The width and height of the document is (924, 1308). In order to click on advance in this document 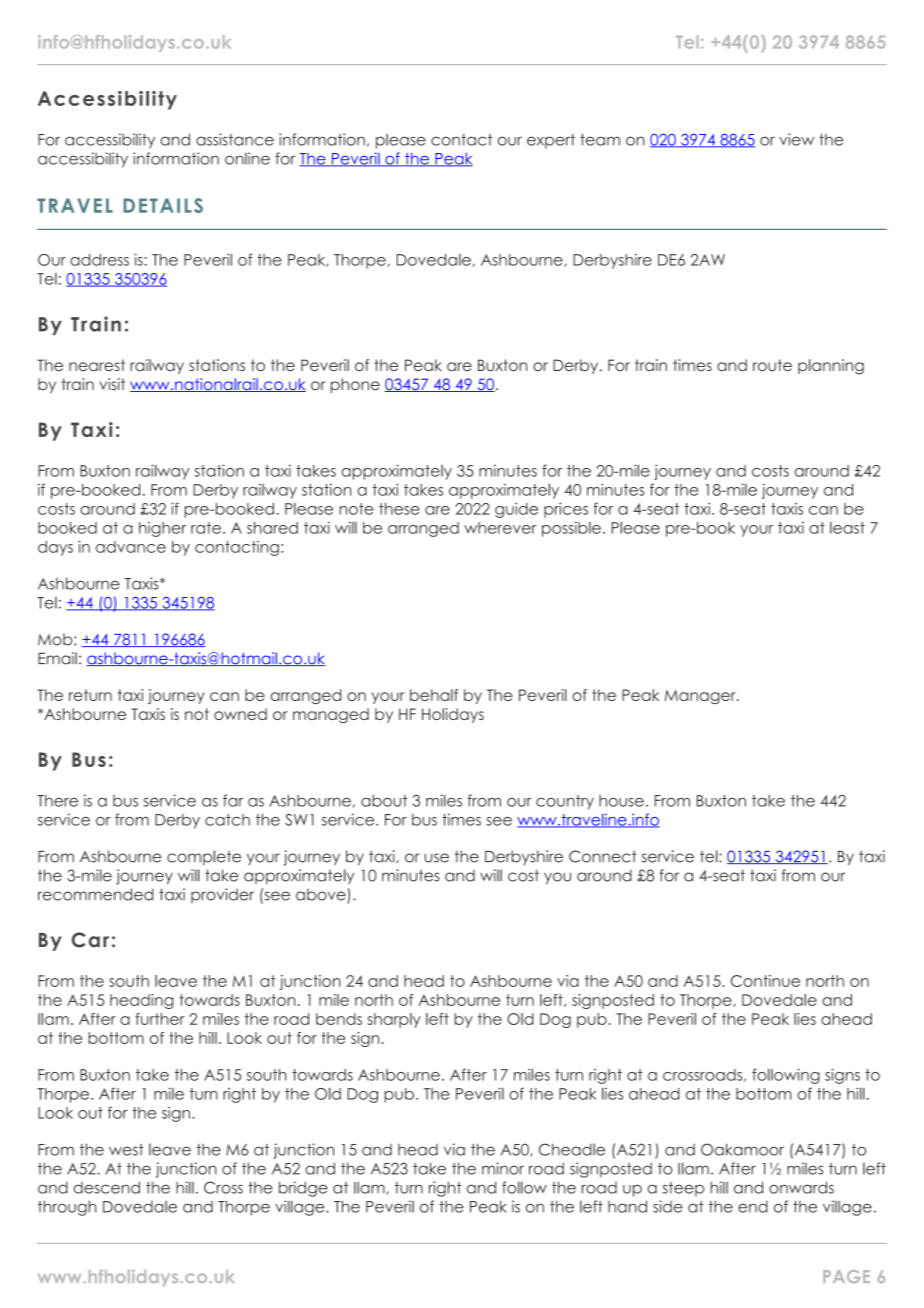, I will do `click(131, 547)`.
